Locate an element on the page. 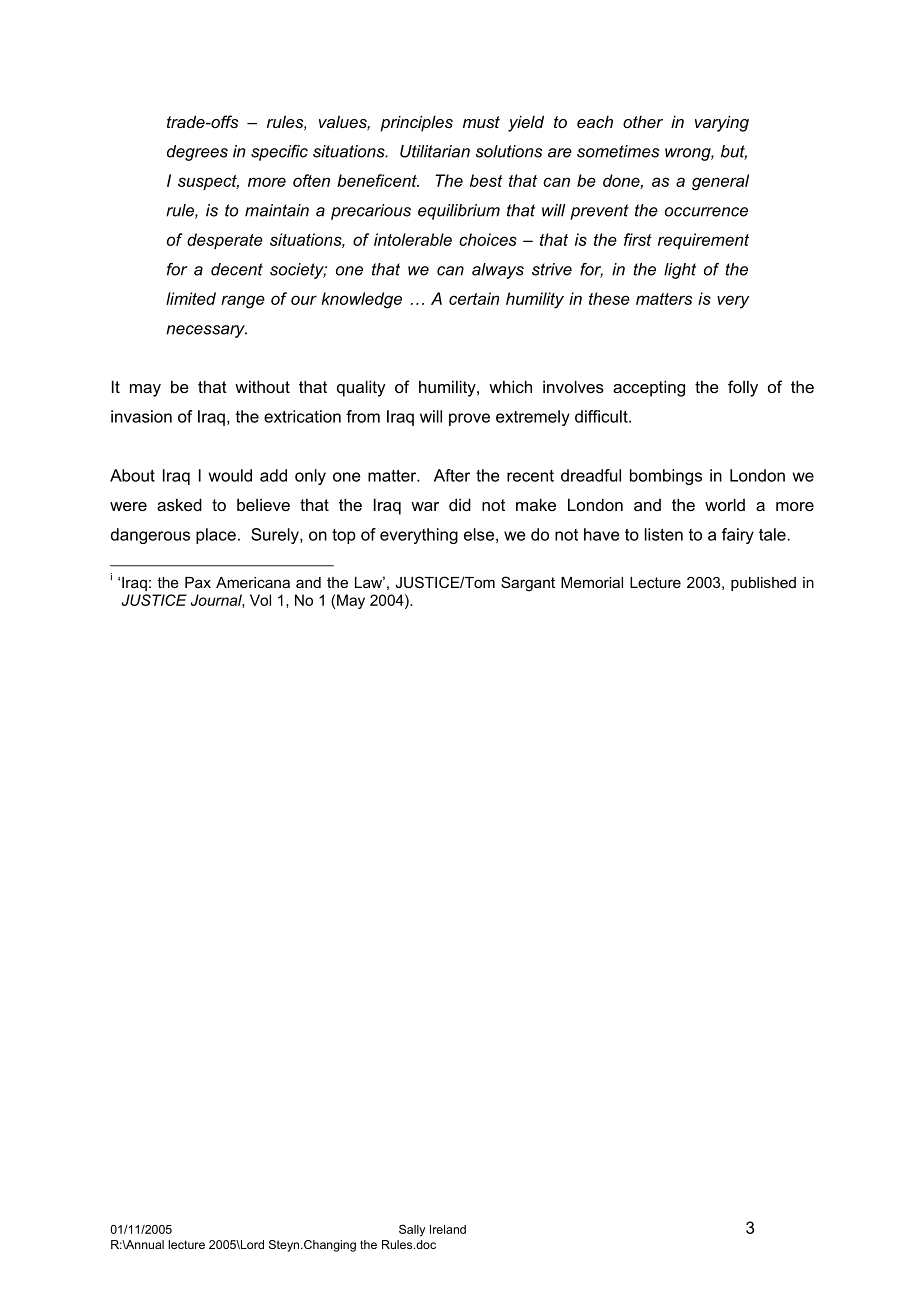  prove is located at coordinates (469, 419).
